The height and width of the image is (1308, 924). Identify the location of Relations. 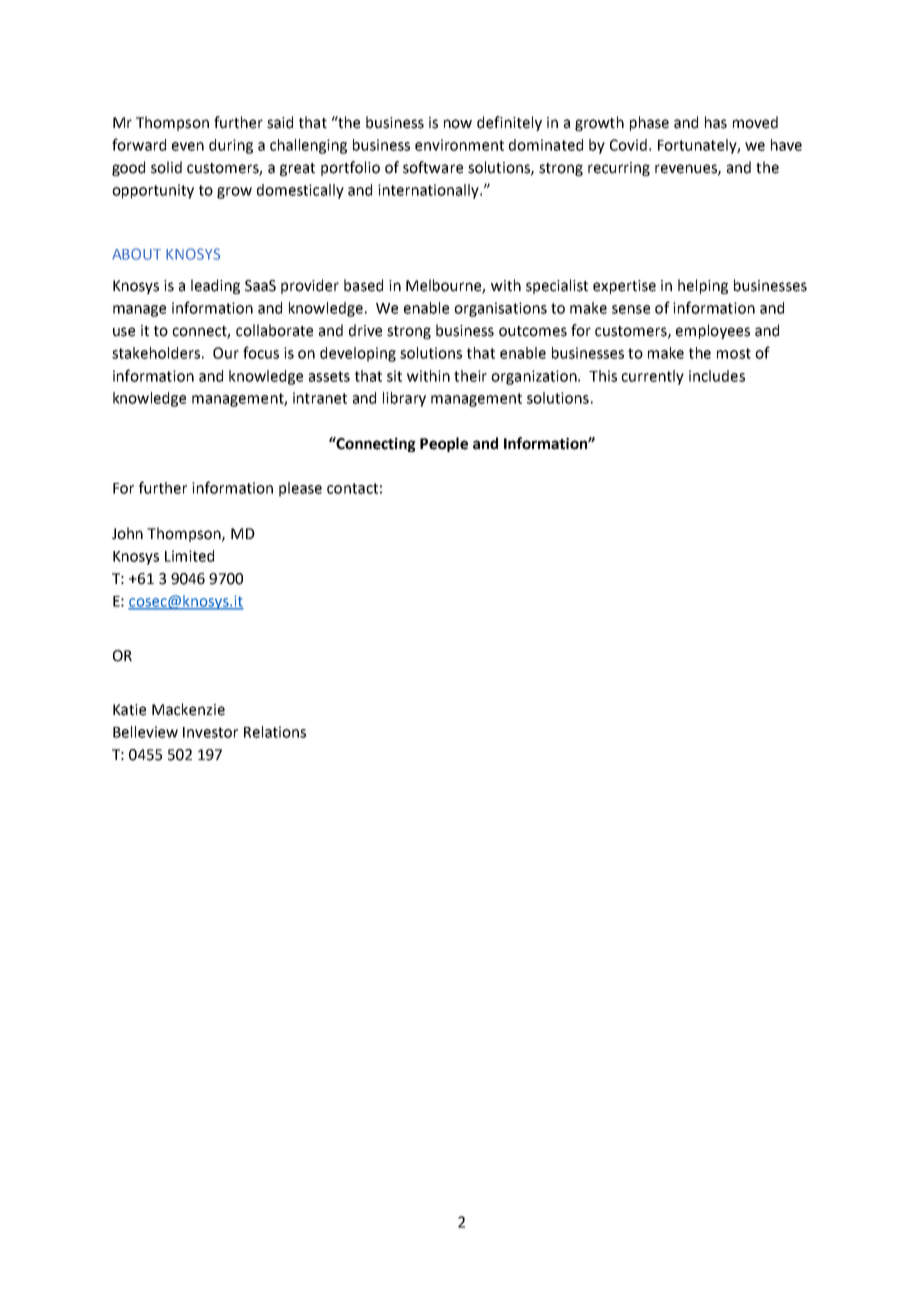
(275, 732).
